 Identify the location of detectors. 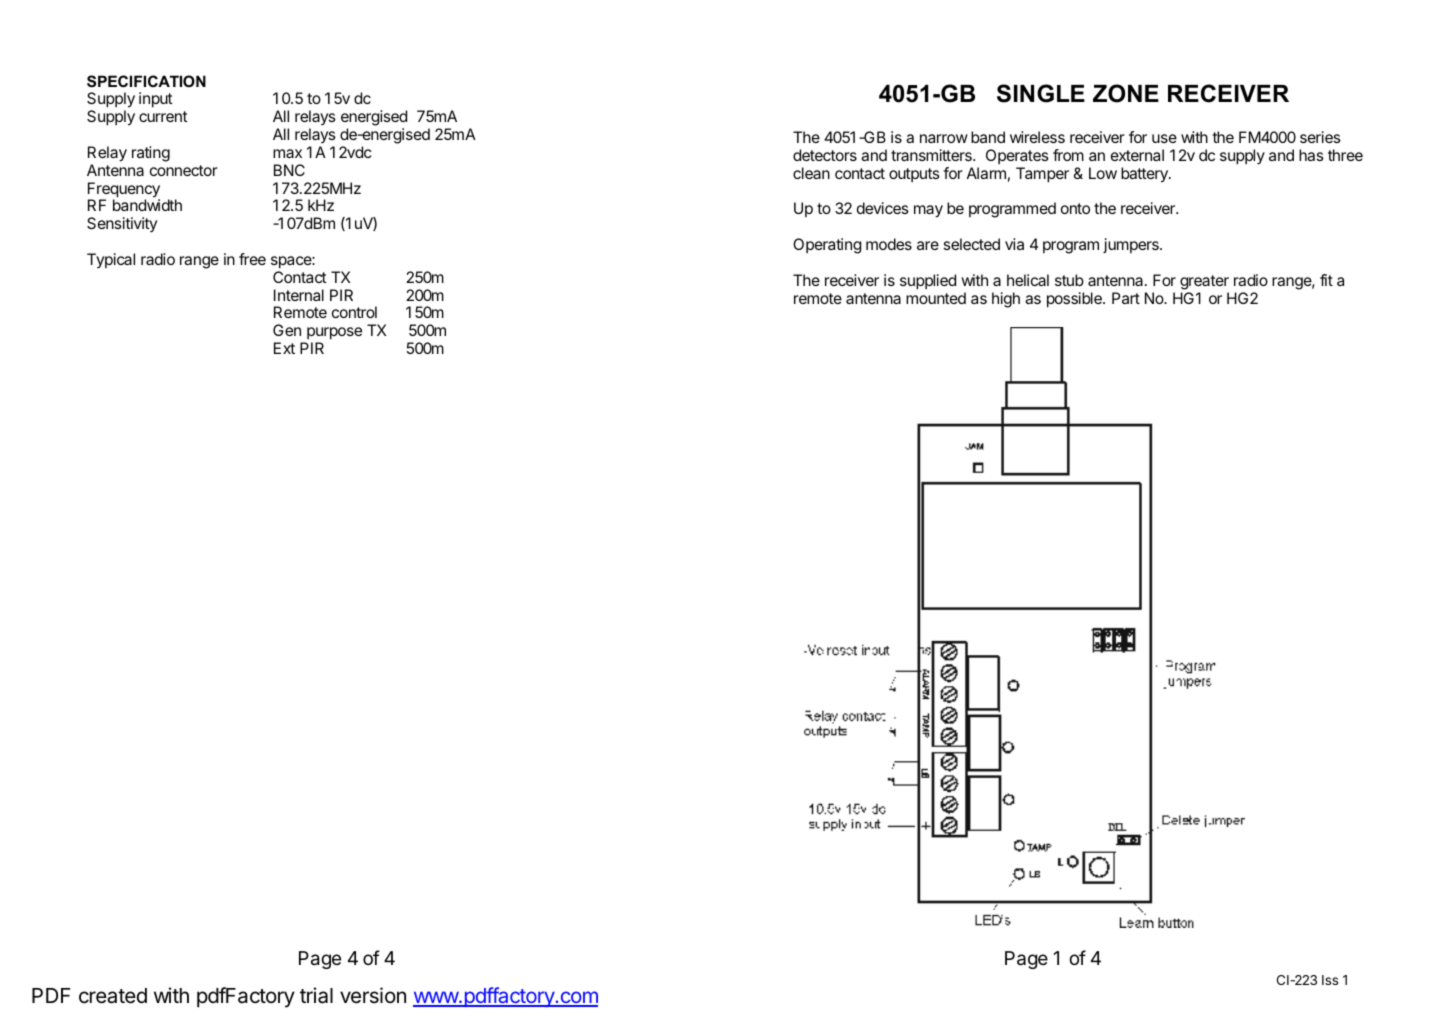
(825, 155).
